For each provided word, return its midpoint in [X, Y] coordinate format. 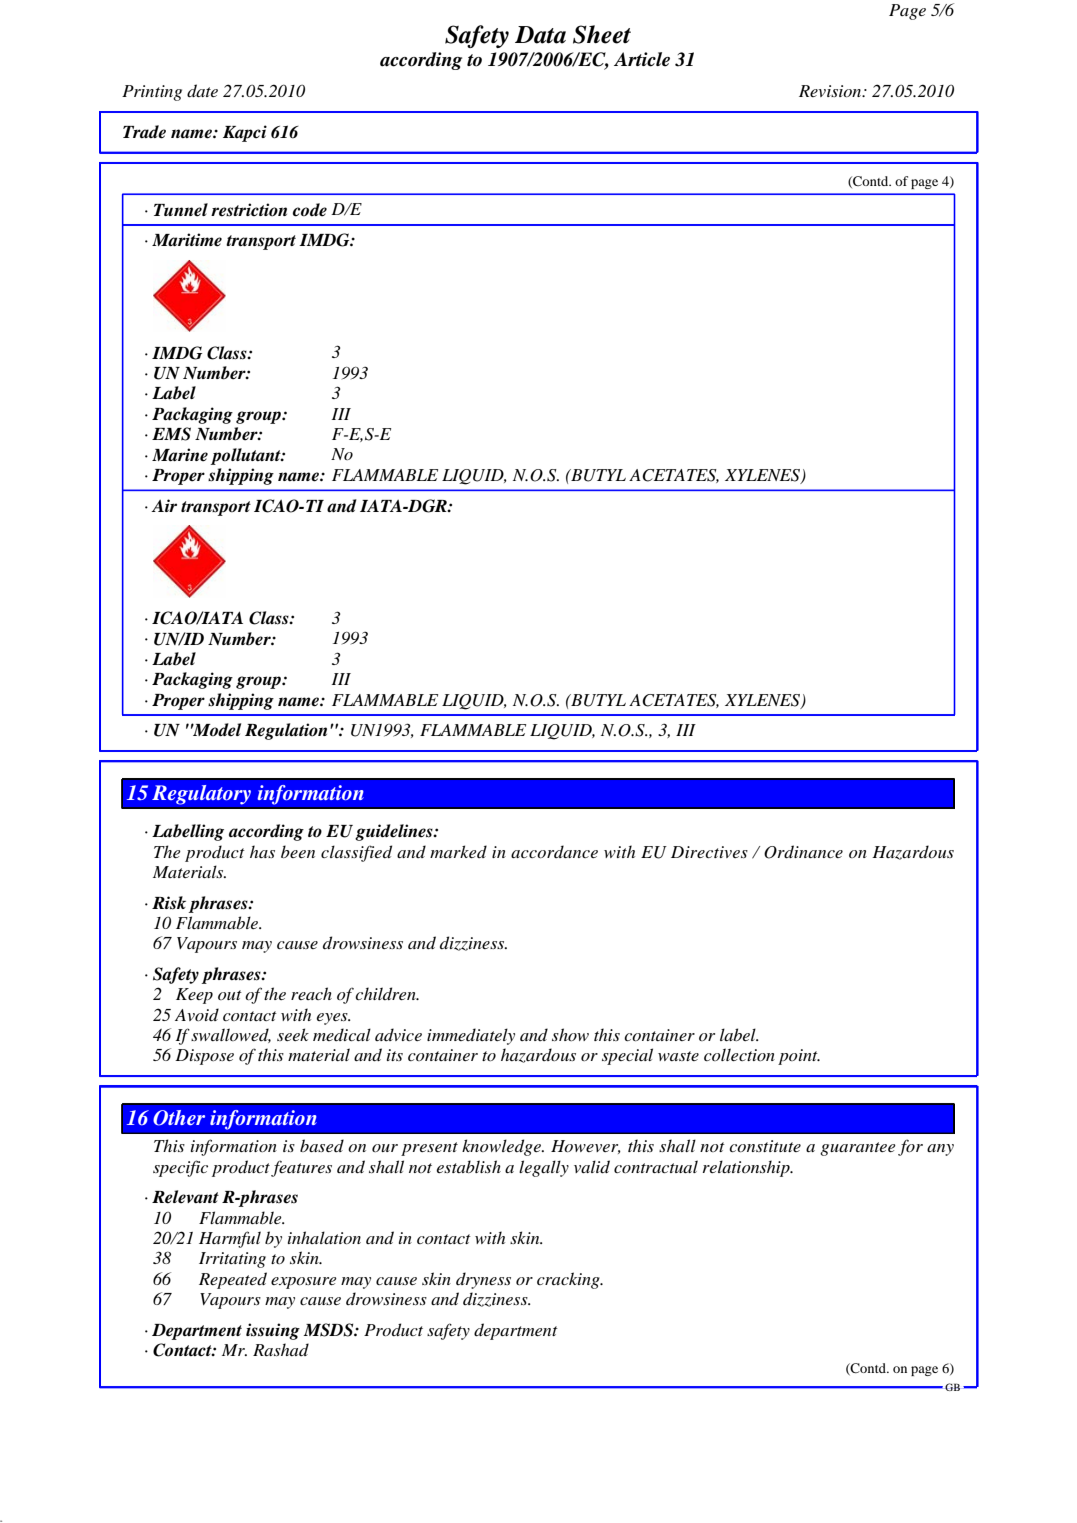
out [230, 995]
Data [540, 35]
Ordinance [803, 852]
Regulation [286, 731]
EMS [171, 434]
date [202, 91]
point [799, 1057]
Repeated [233, 1280]
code [309, 210]
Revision [831, 91]
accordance [554, 851]
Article [642, 59]
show [570, 1034]
